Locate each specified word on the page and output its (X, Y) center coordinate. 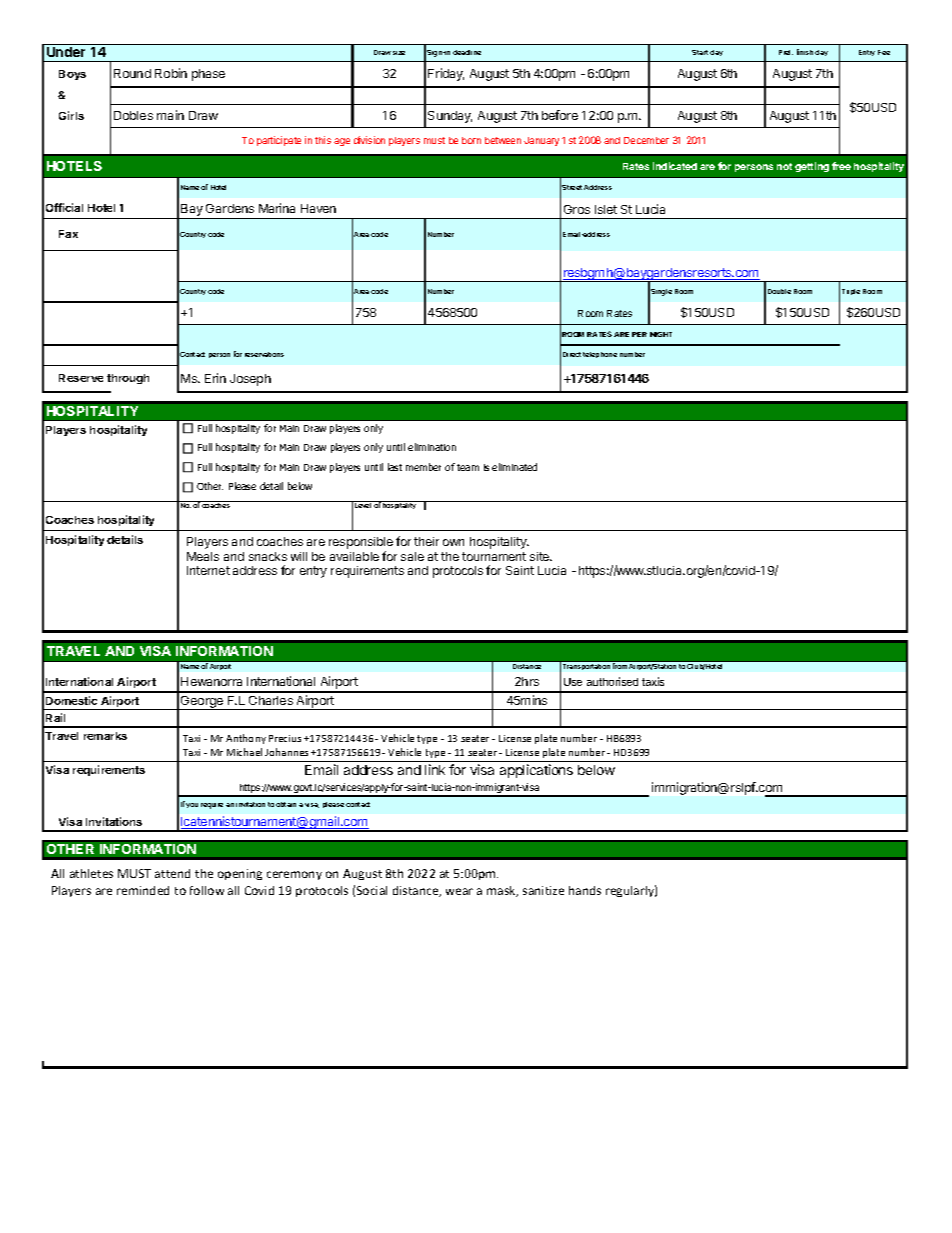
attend (172, 873)
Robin (171, 73)
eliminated (514, 467)
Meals (203, 556)
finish (805, 52)
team (468, 467)
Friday (446, 74)
